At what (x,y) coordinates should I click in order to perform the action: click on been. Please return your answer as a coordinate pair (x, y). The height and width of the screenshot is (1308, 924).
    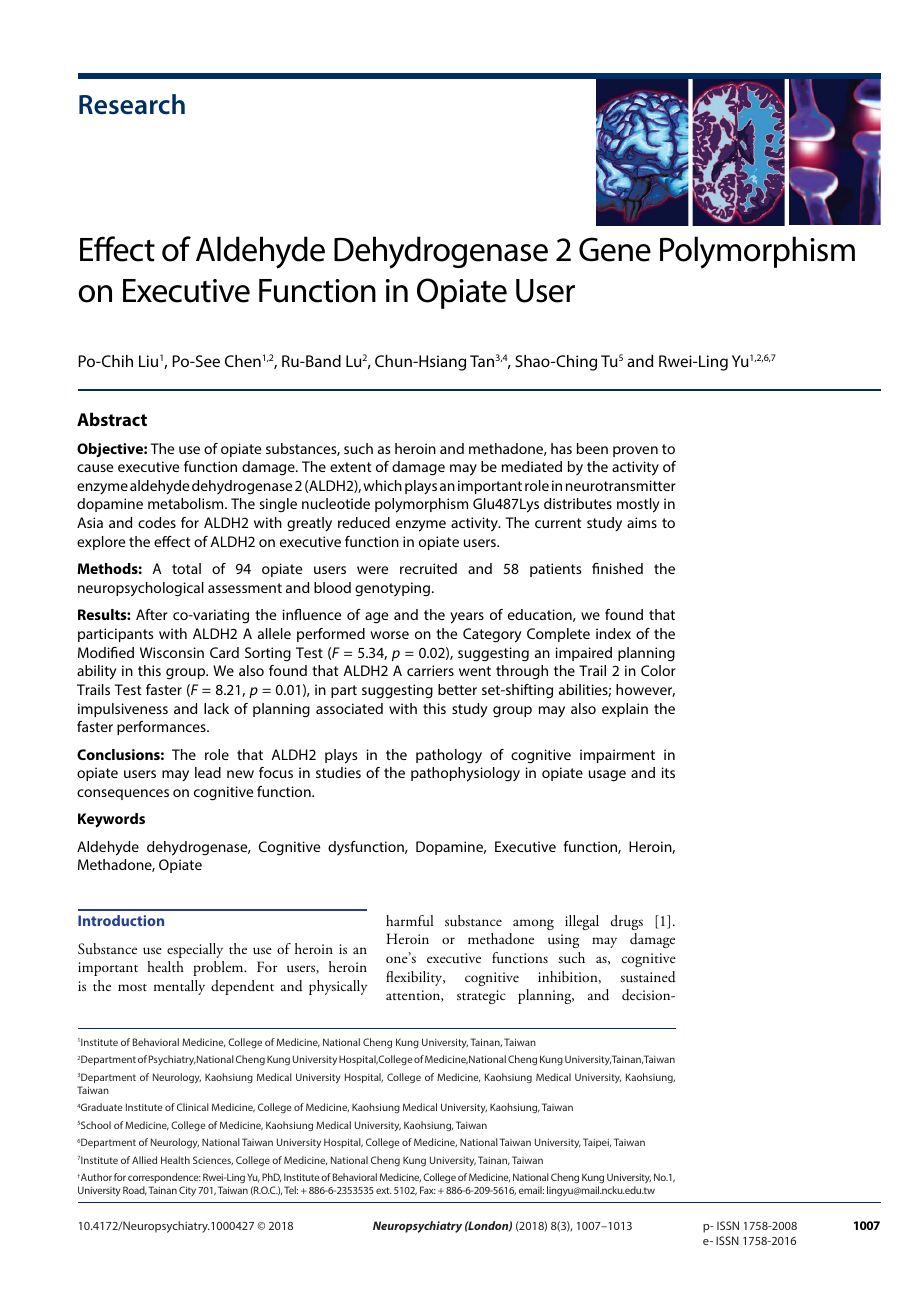
    Looking at the image, I should click on (592, 448).
